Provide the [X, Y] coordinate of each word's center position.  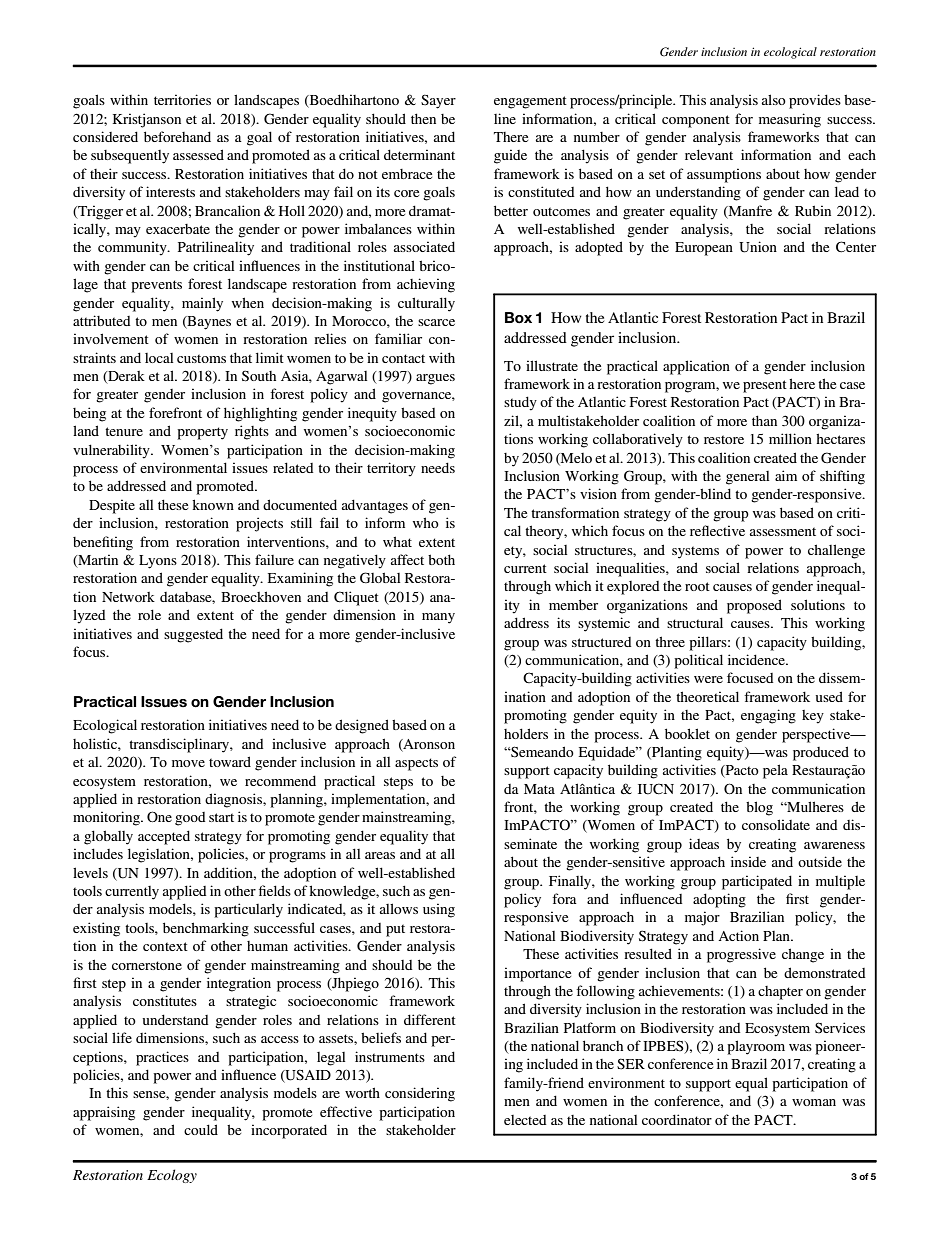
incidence [757, 659]
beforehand [177, 136]
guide [510, 156]
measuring [790, 120]
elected [525, 1120]
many [438, 618]
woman [814, 1102]
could [201, 1129]
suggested [193, 635]
